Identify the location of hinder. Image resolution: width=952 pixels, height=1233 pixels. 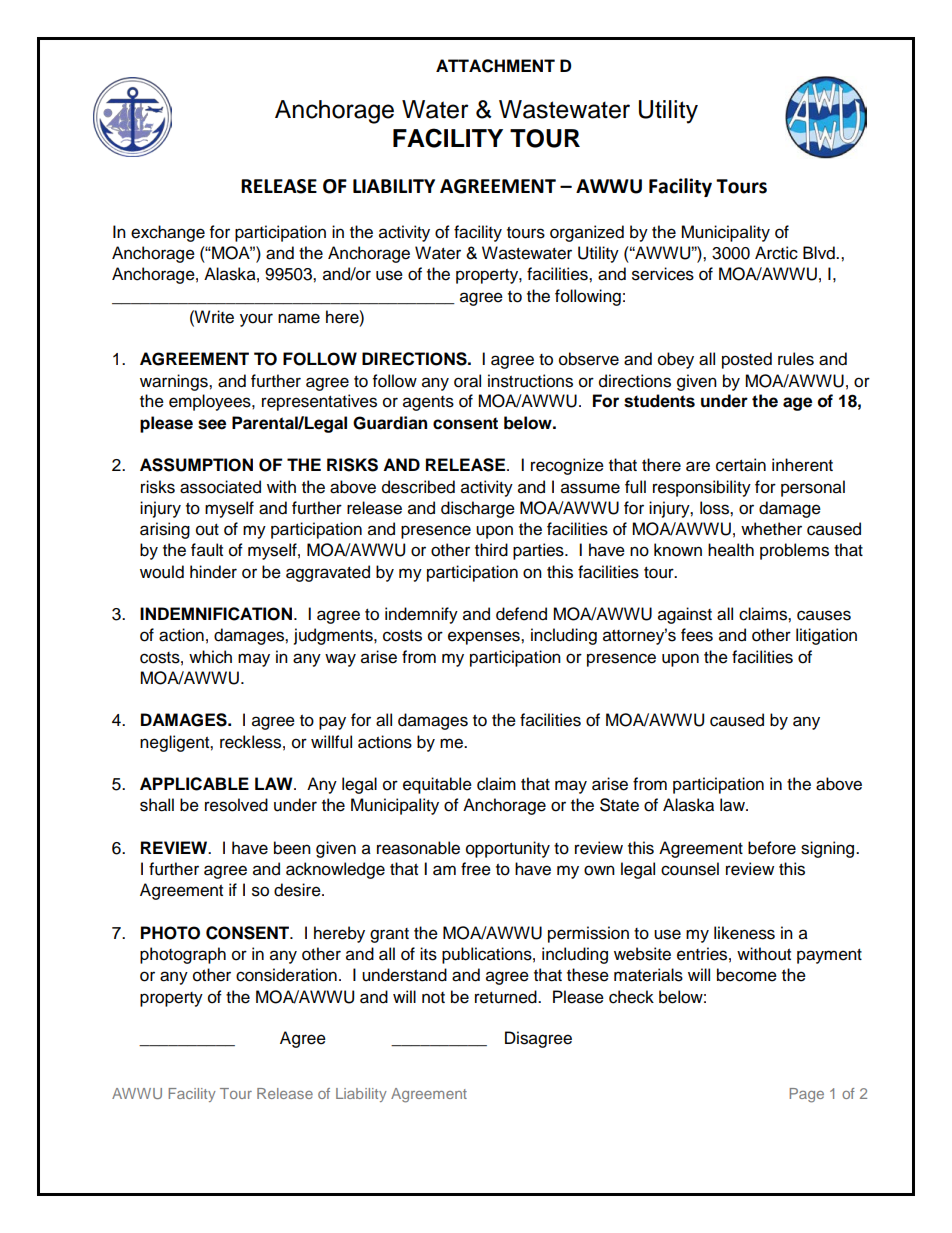
(213, 572).
